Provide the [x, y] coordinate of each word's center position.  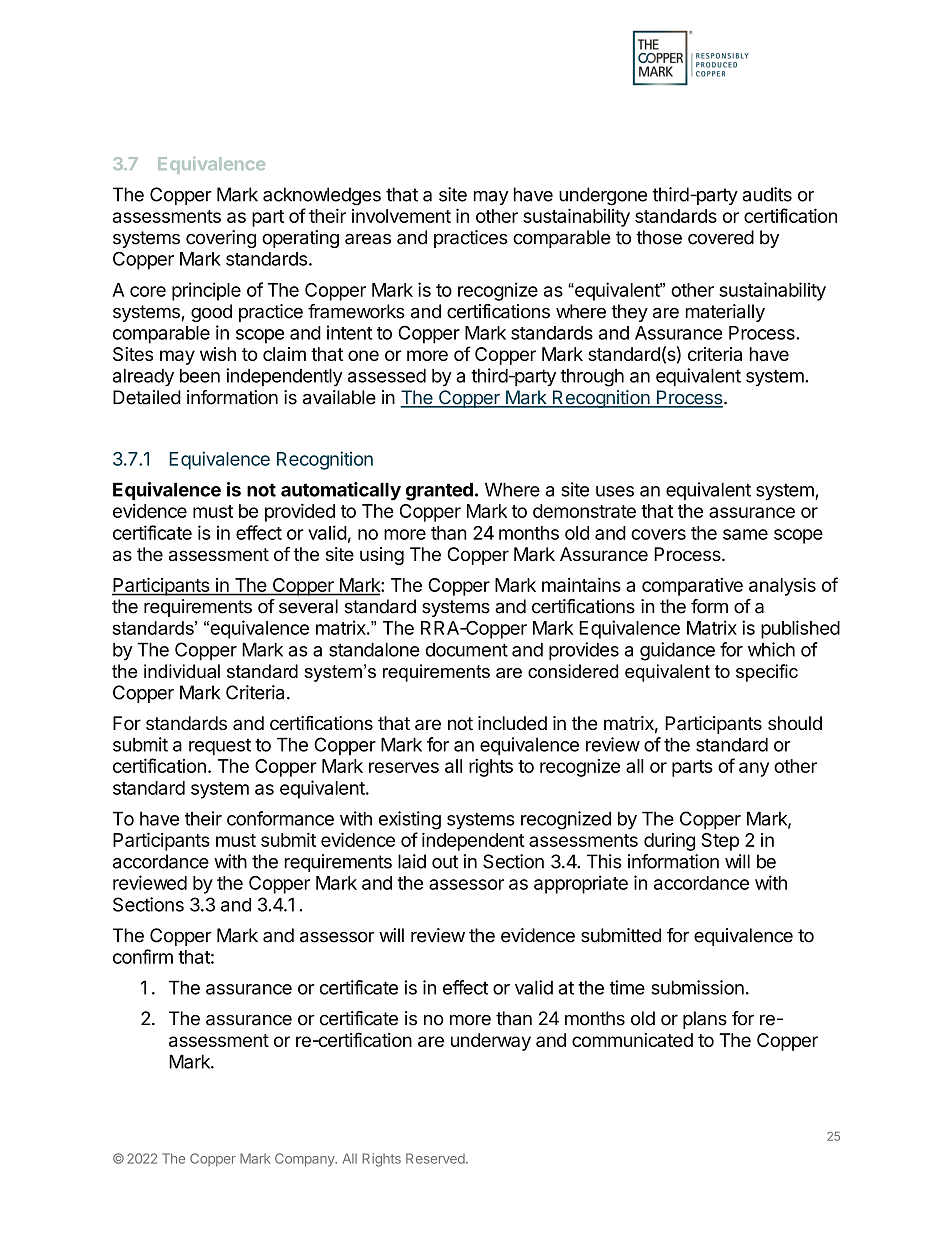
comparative [692, 586]
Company [306, 1160]
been [200, 375]
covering [221, 239]
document [467, 650]
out [445, 862]
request [220, 746]
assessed [387, 375]
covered [721, 237]
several [308, 606]
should [795, 723]
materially [725, 313]
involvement [401, 216]
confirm [143, 956]
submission [697, 987]
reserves [404, 767]
